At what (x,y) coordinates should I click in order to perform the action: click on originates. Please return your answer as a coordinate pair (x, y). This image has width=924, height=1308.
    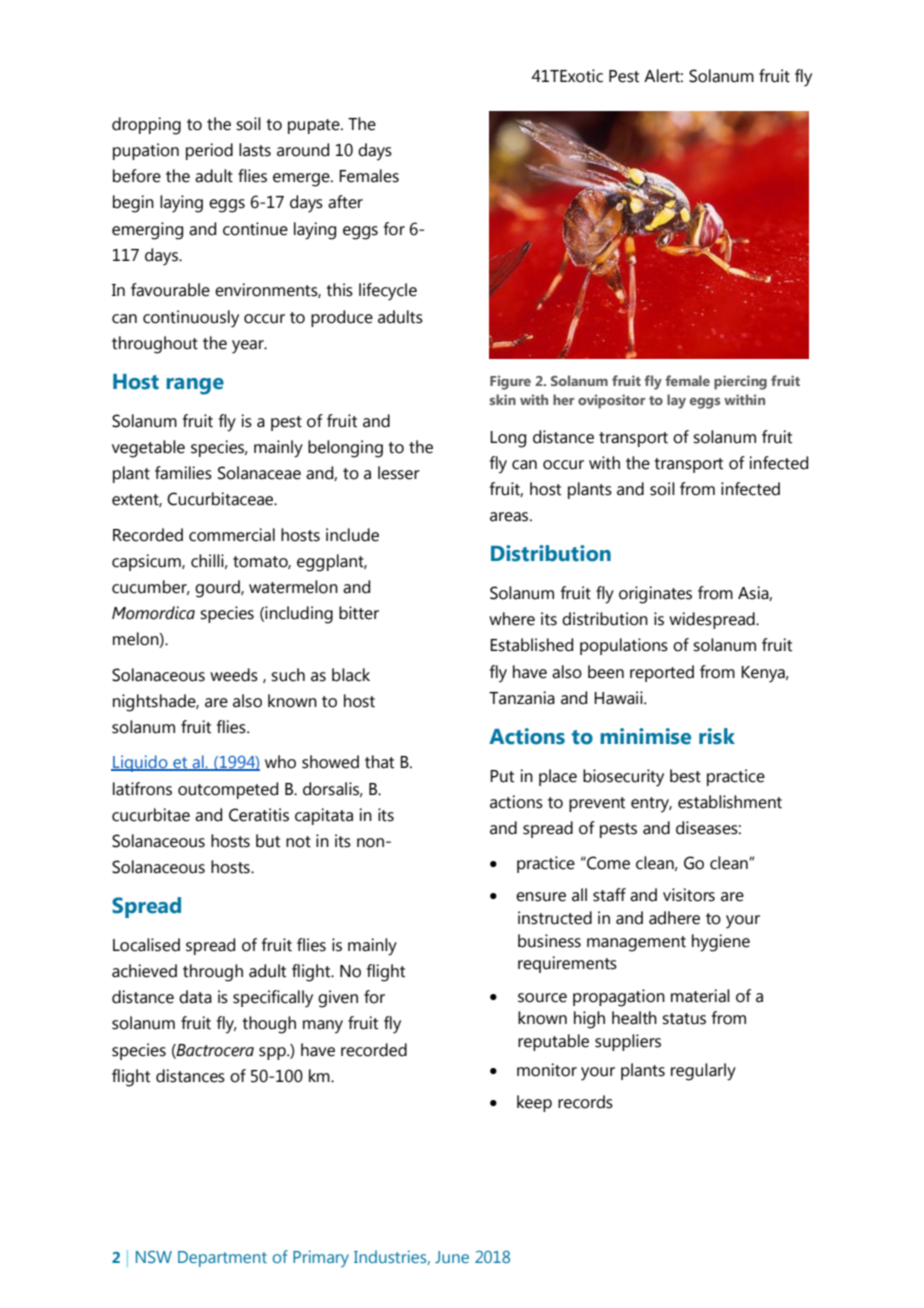
    Looking at the image, I should click on (655, 595).
